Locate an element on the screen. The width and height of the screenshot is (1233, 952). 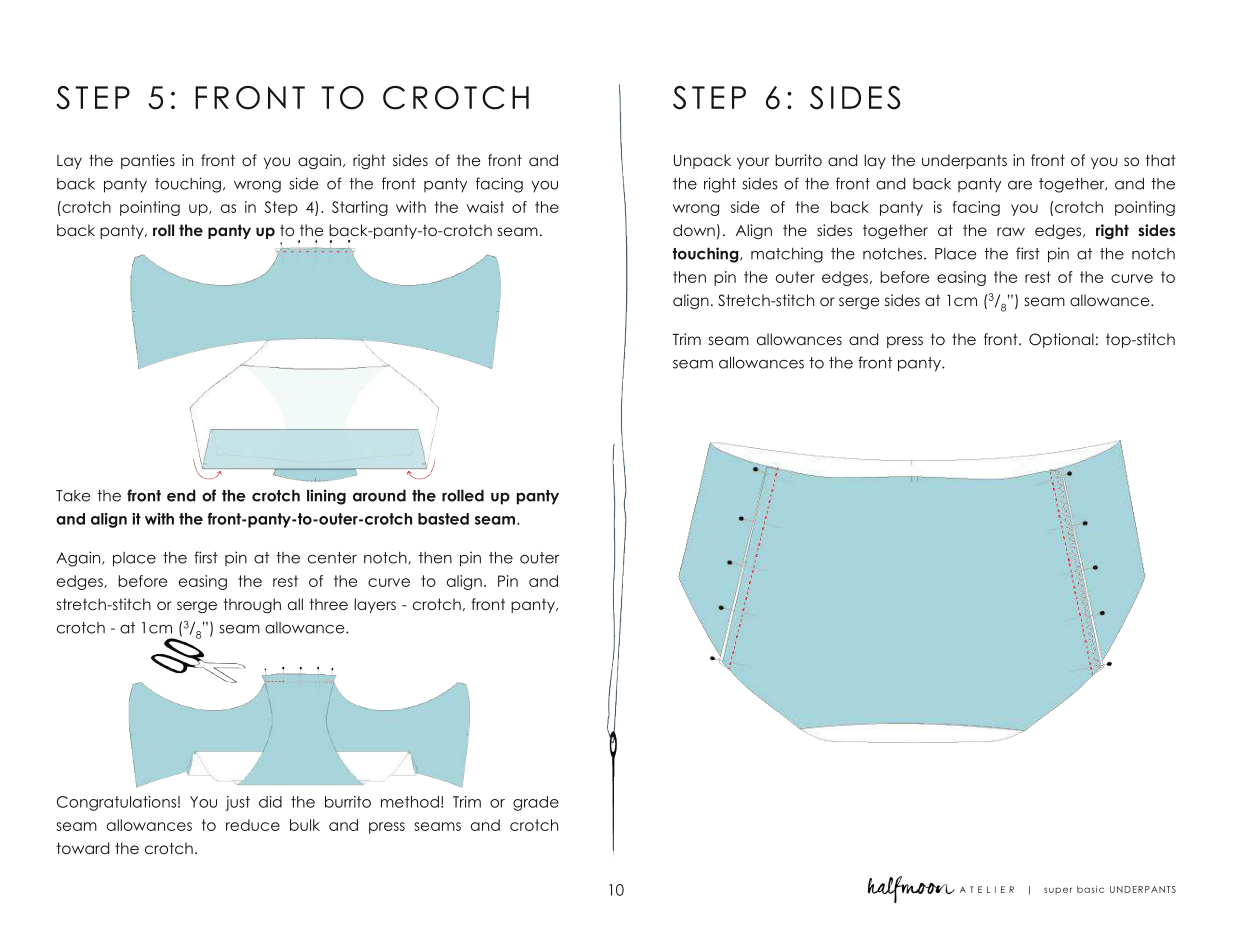
around is located at coordinates (379, 496).
